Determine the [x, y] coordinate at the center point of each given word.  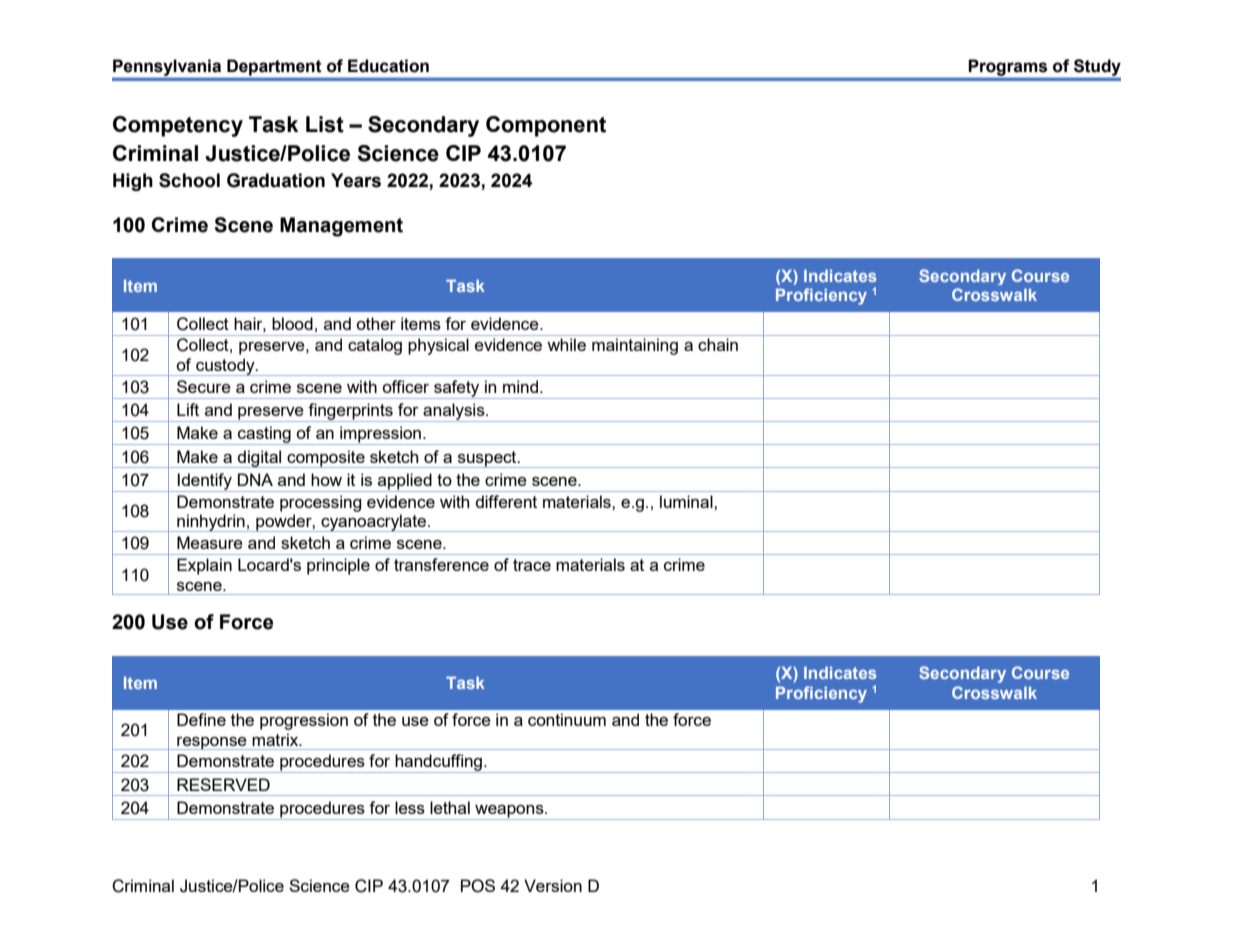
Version [553, 885]
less [410, 807]
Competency [178, 126]
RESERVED [223, 784]
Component [546, 126]
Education [388, 66]
